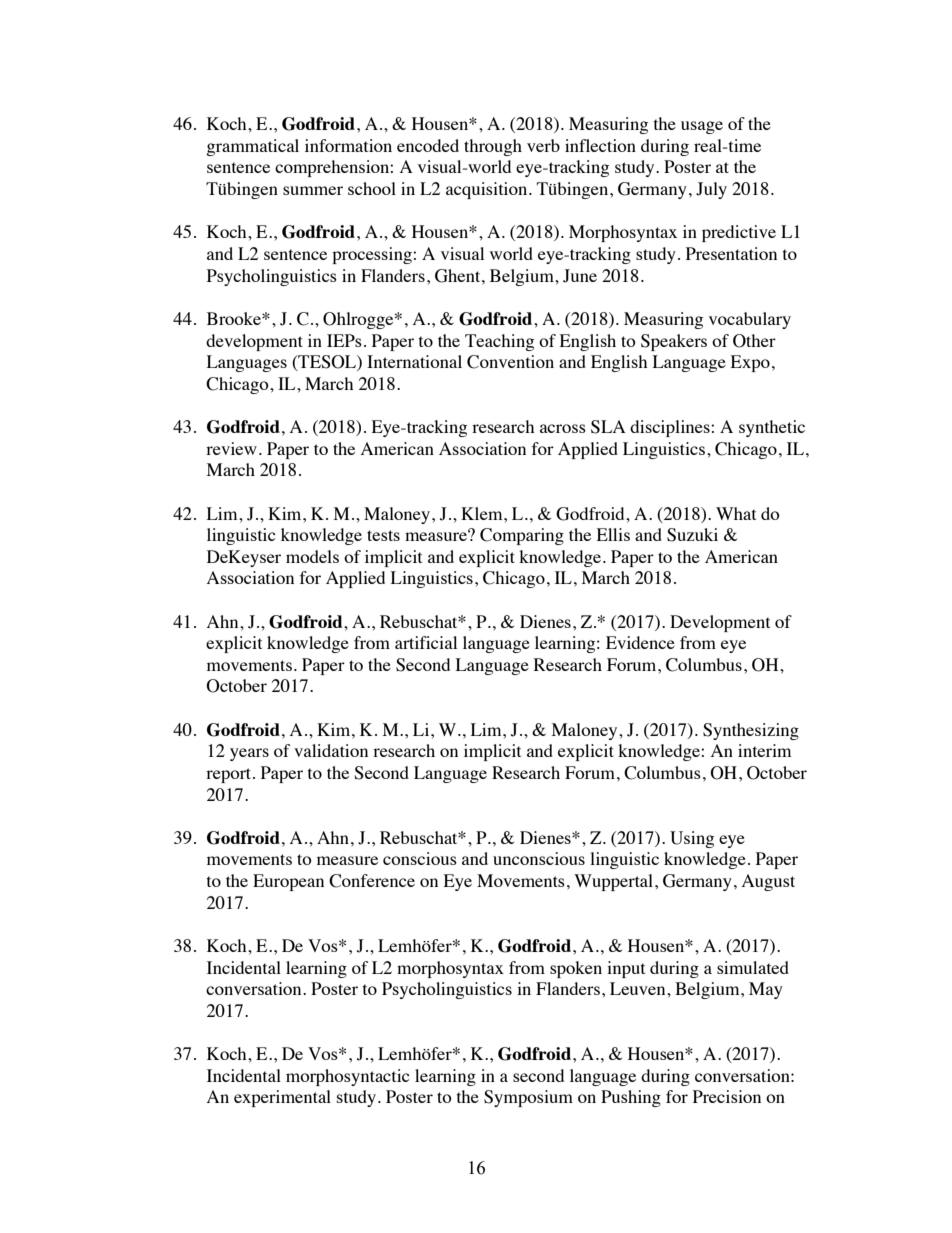 The image size is (952, 1233). What do you see at coordinates (727, 1096) in the image?
I see `Precision` at bounding box center [727, 1096].
